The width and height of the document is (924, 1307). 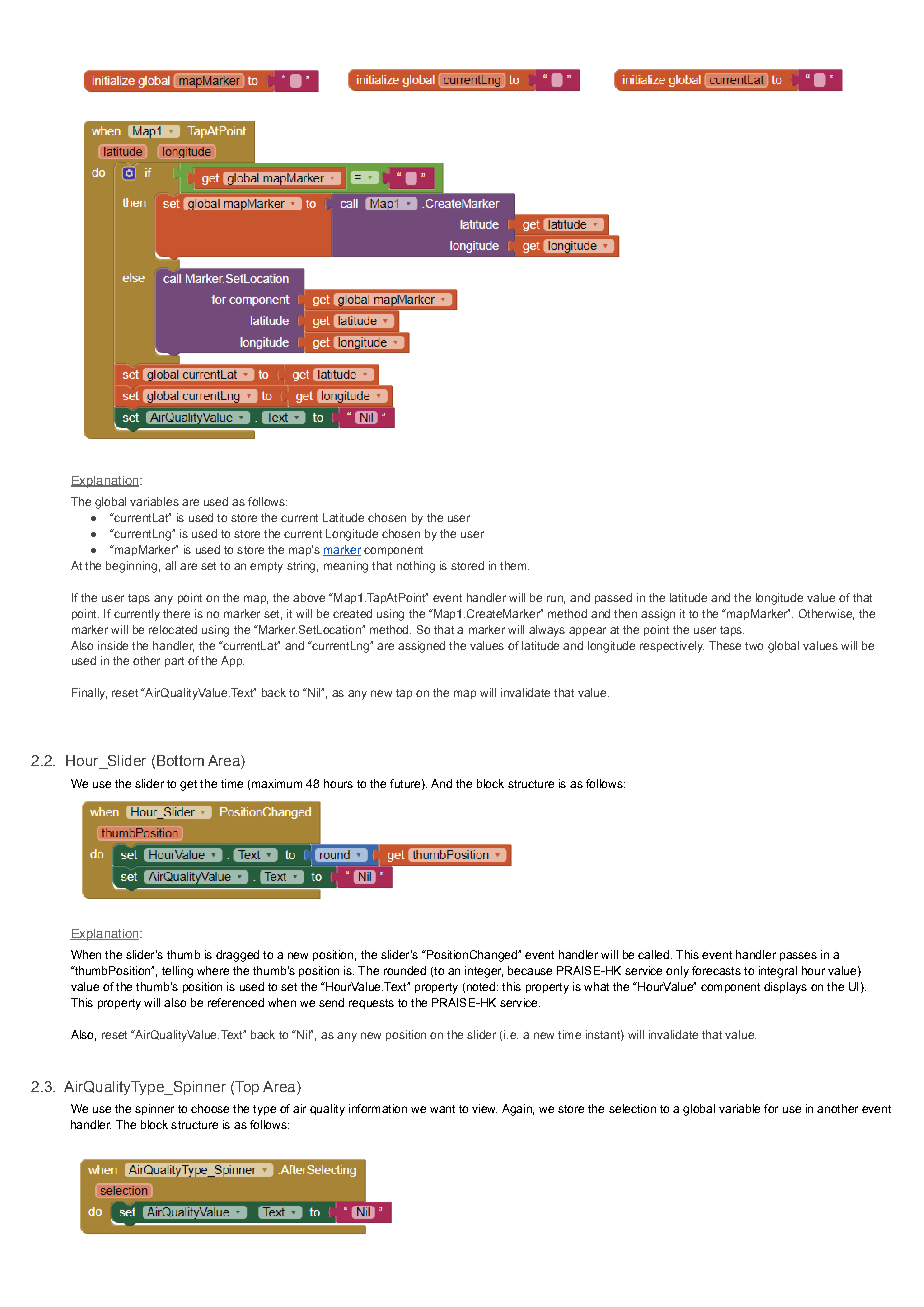 What do you see at coordinates (210, 1108) in the document?
I see `choose` at bounding box center [210, 1108].
